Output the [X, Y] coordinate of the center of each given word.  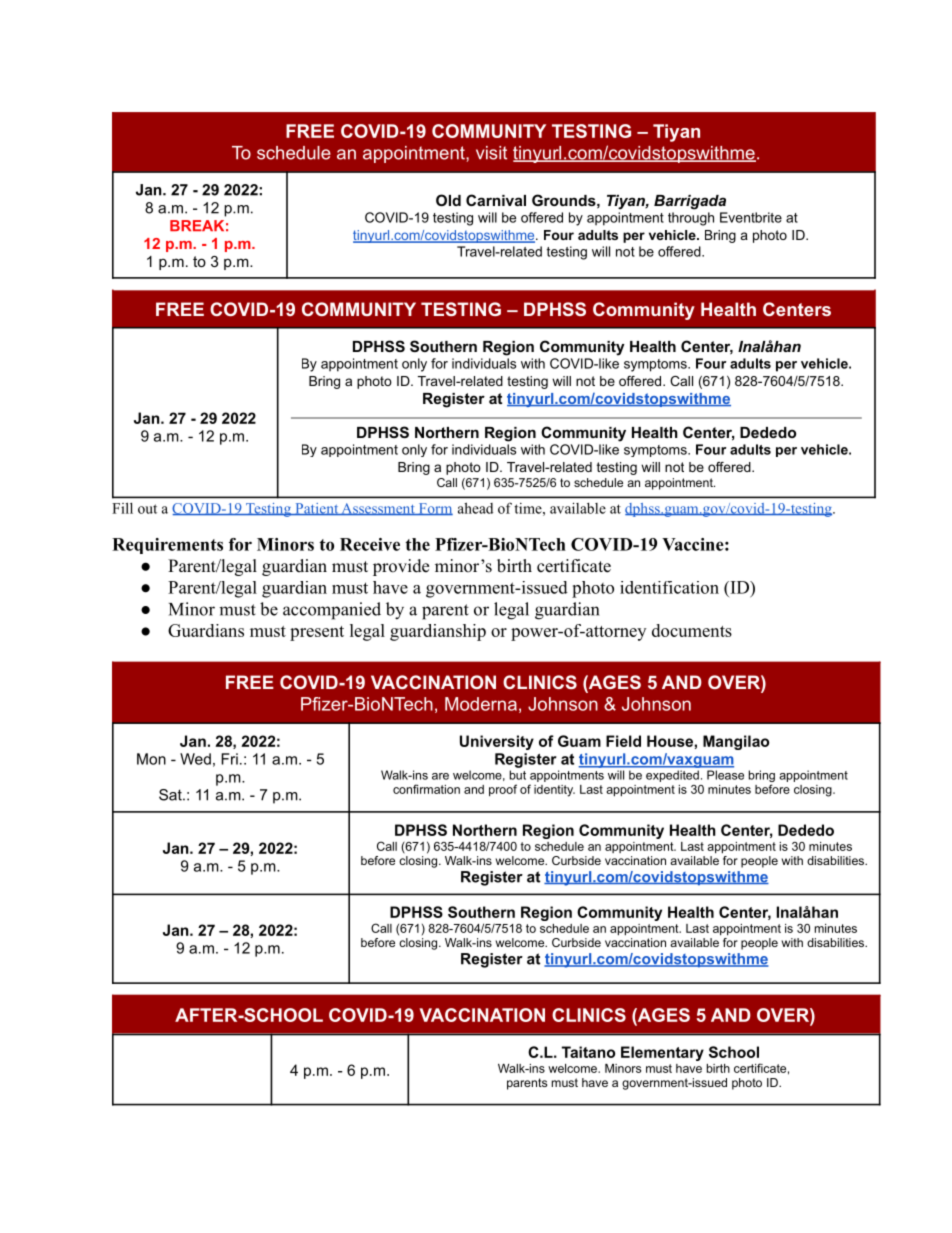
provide [401, 567]
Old [448, 200]
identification [669, 587]
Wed [195, 759]
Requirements [167, 546]
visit [491, 153]
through [691, 219]
